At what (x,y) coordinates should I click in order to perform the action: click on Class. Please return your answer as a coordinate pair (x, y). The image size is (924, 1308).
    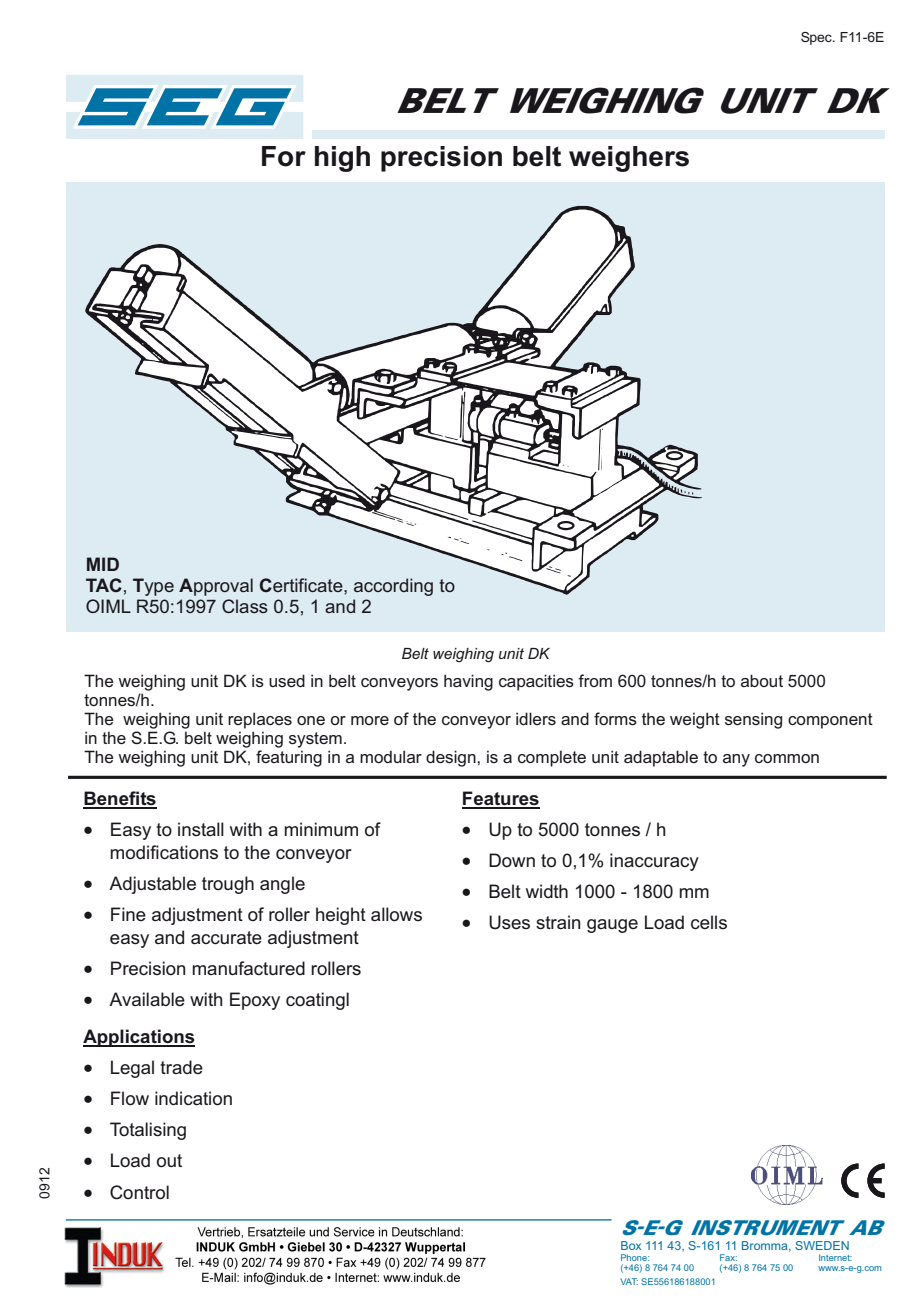
    Looking at the image, I should click on (245, 606).
